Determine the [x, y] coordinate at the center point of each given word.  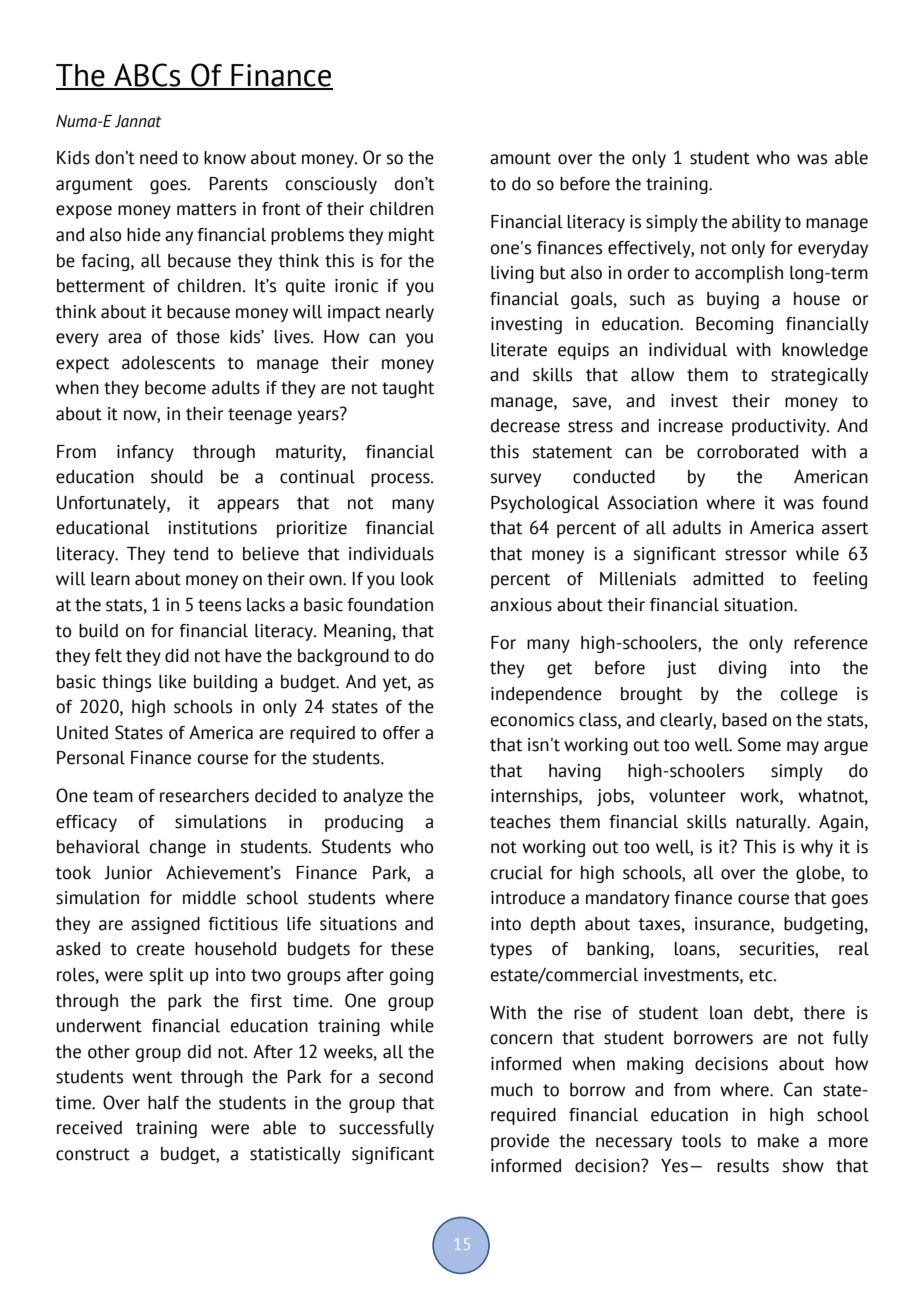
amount [520, 158]
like [172, 682]
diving [742, 669]
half [163, 1103]
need [158, 158]
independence [546, 695]
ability [756, 223]
